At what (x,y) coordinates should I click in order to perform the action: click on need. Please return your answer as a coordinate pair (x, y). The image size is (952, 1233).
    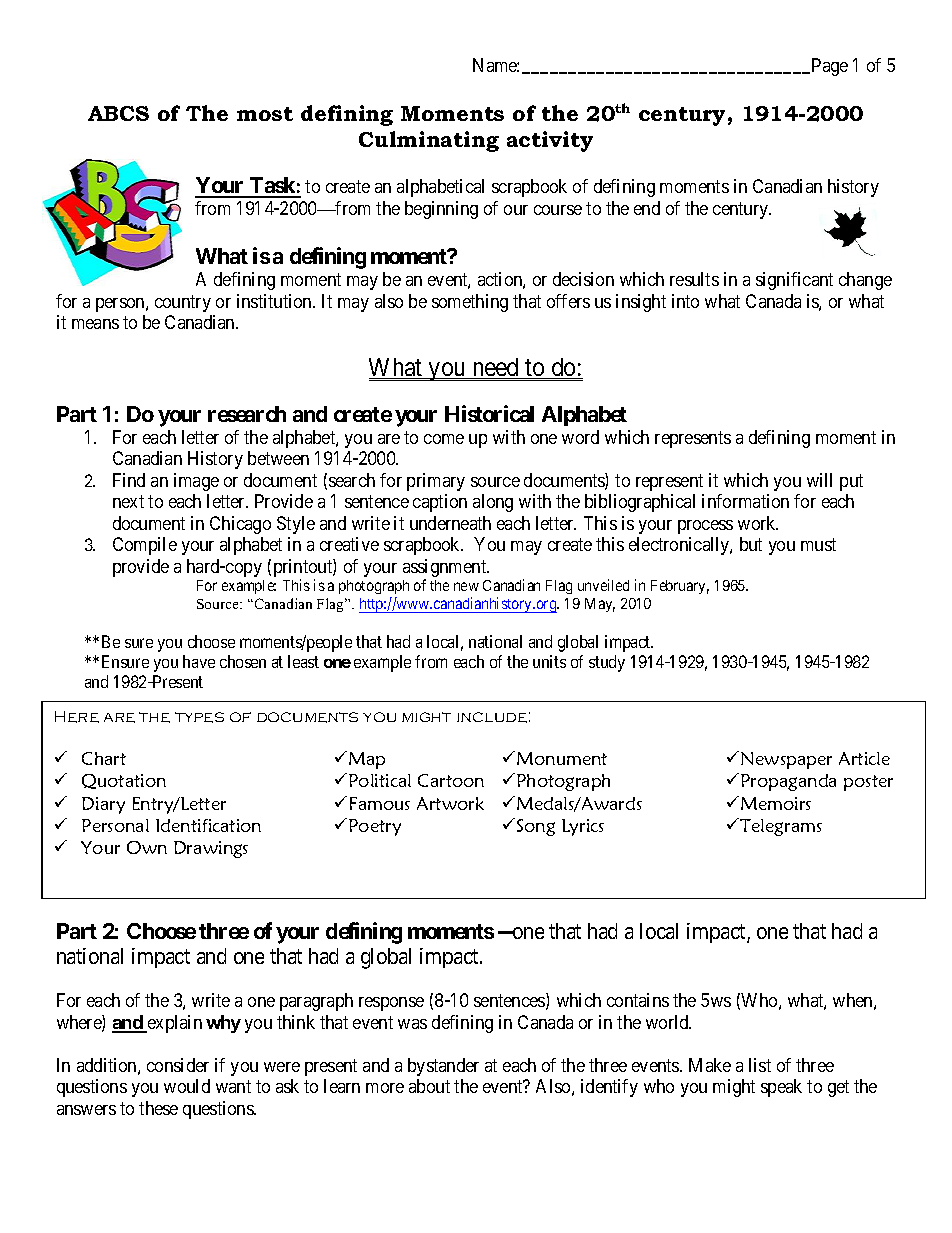
    Looking at the image, I should click on (496, 368).
